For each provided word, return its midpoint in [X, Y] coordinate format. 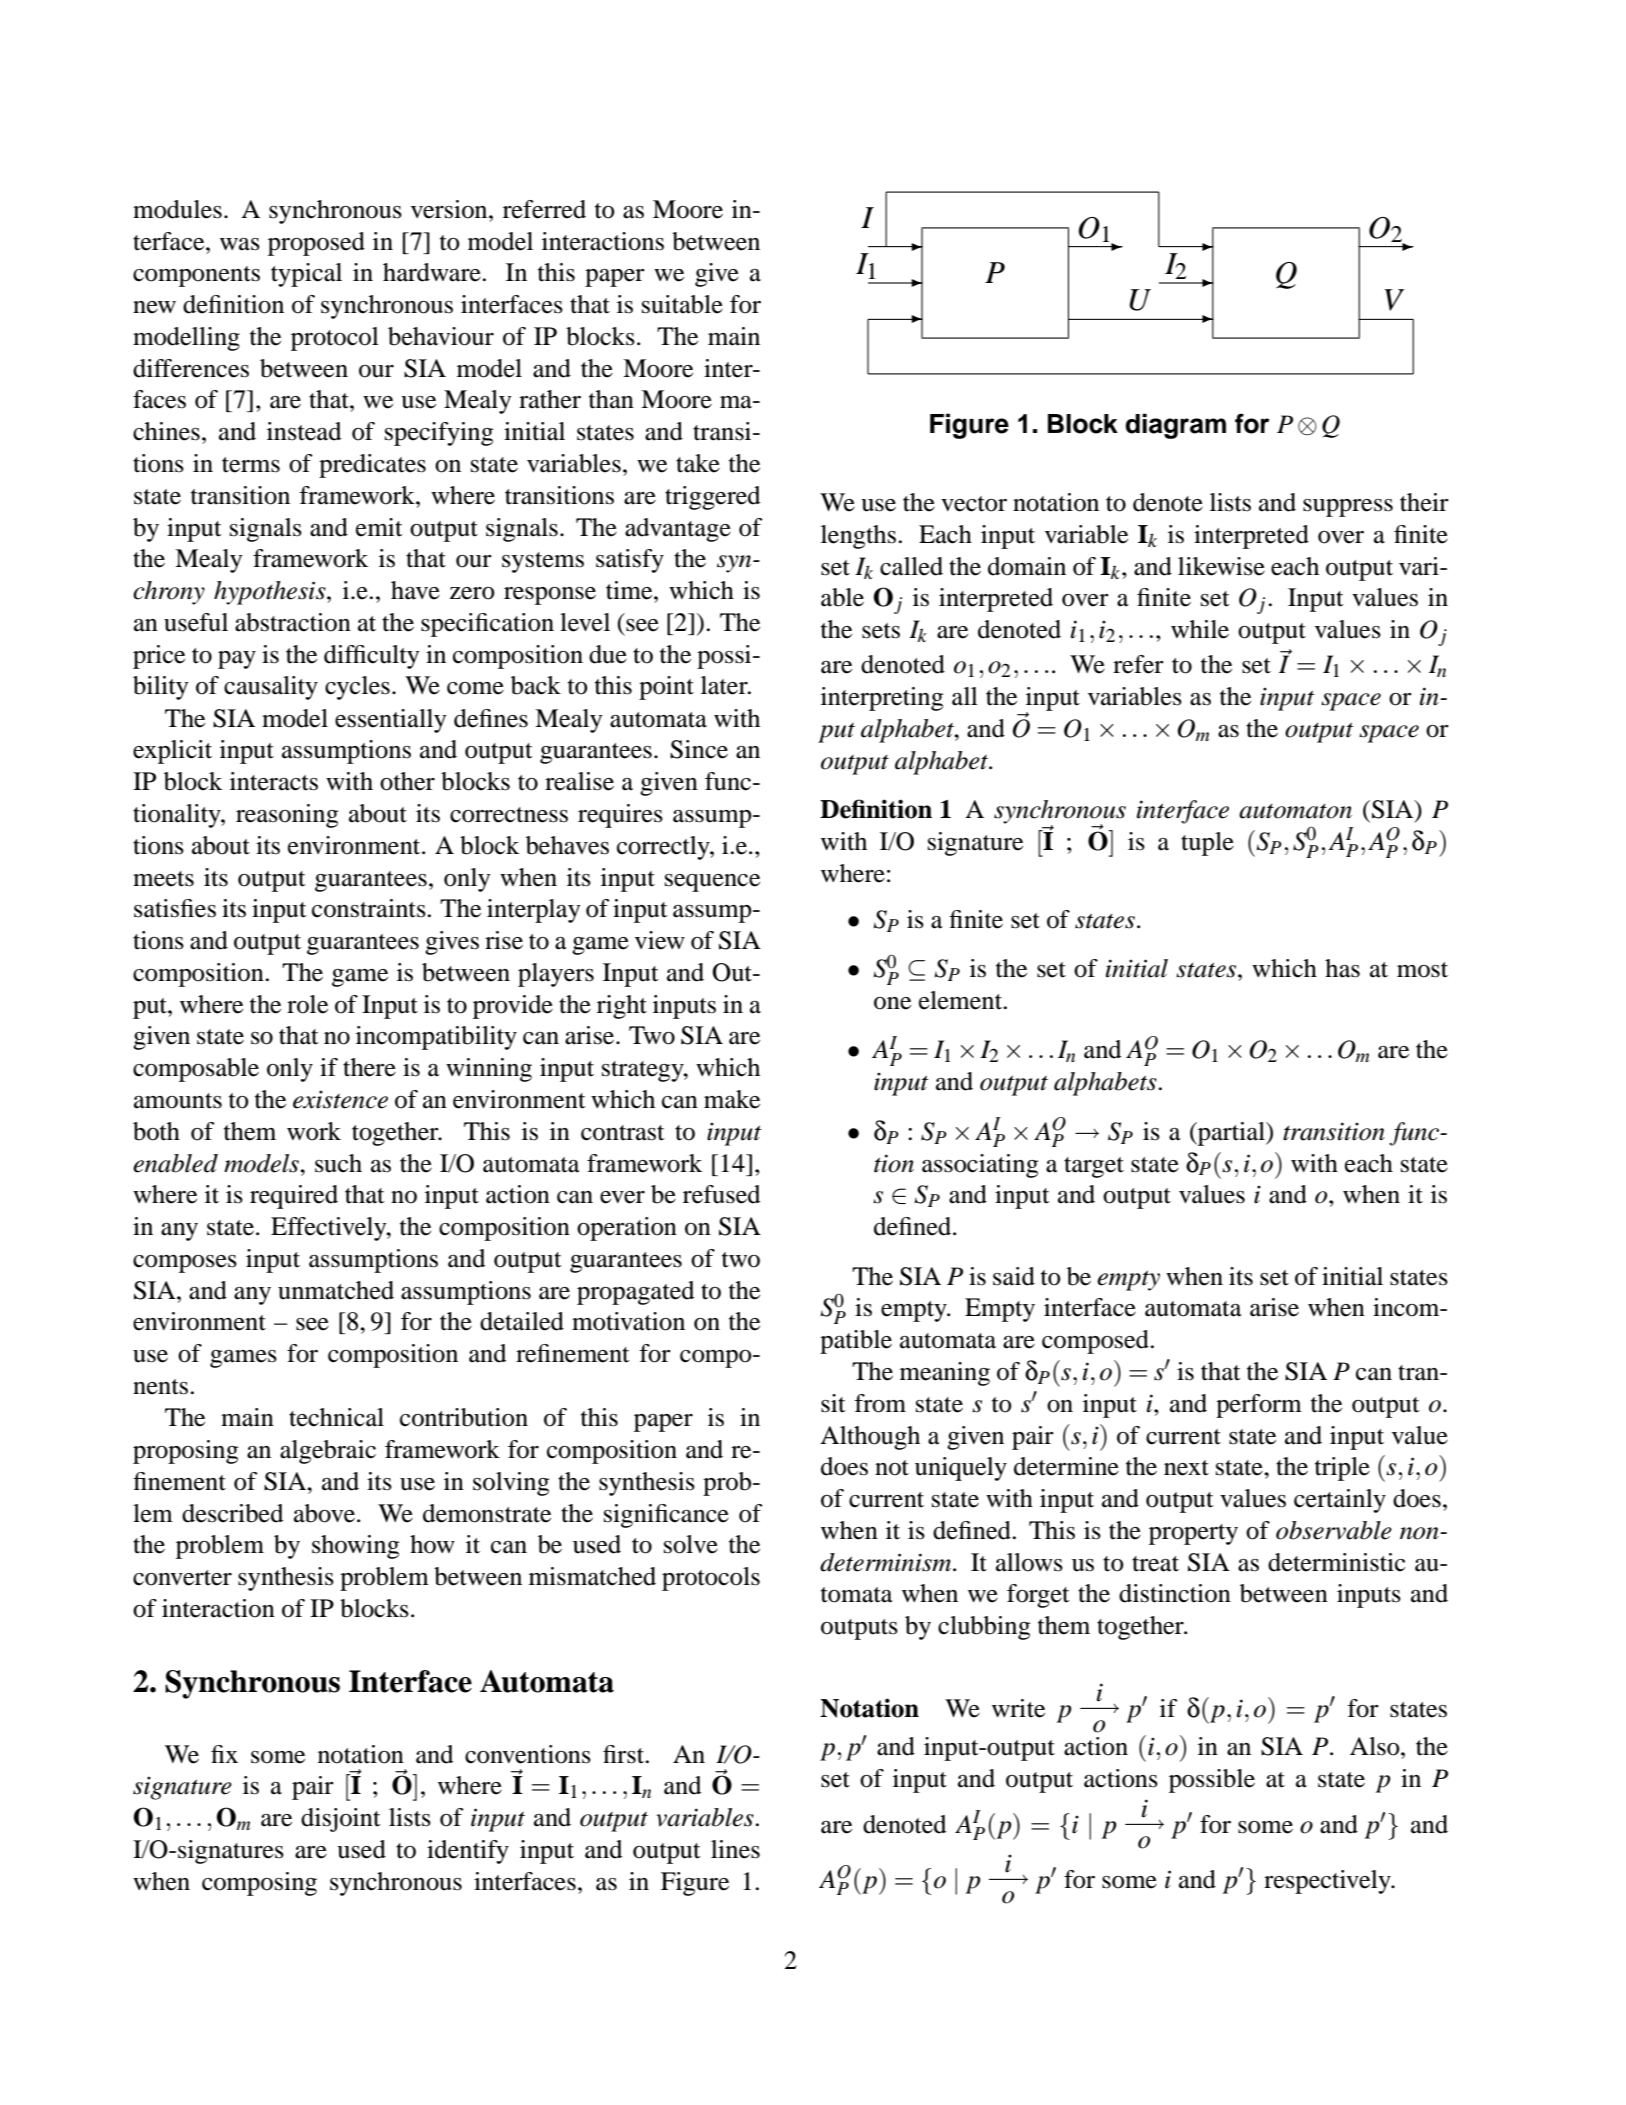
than [611, 399]
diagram [1175, 426]
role [307, 1004]
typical [306, 275]
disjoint [341, 1820]
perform [1259, 1406]
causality [271, 688]
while [1200, 629]
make [732, 1099]
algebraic [328, 1452]
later [725, 685]
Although [870, 1438]
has [1342, 968]
